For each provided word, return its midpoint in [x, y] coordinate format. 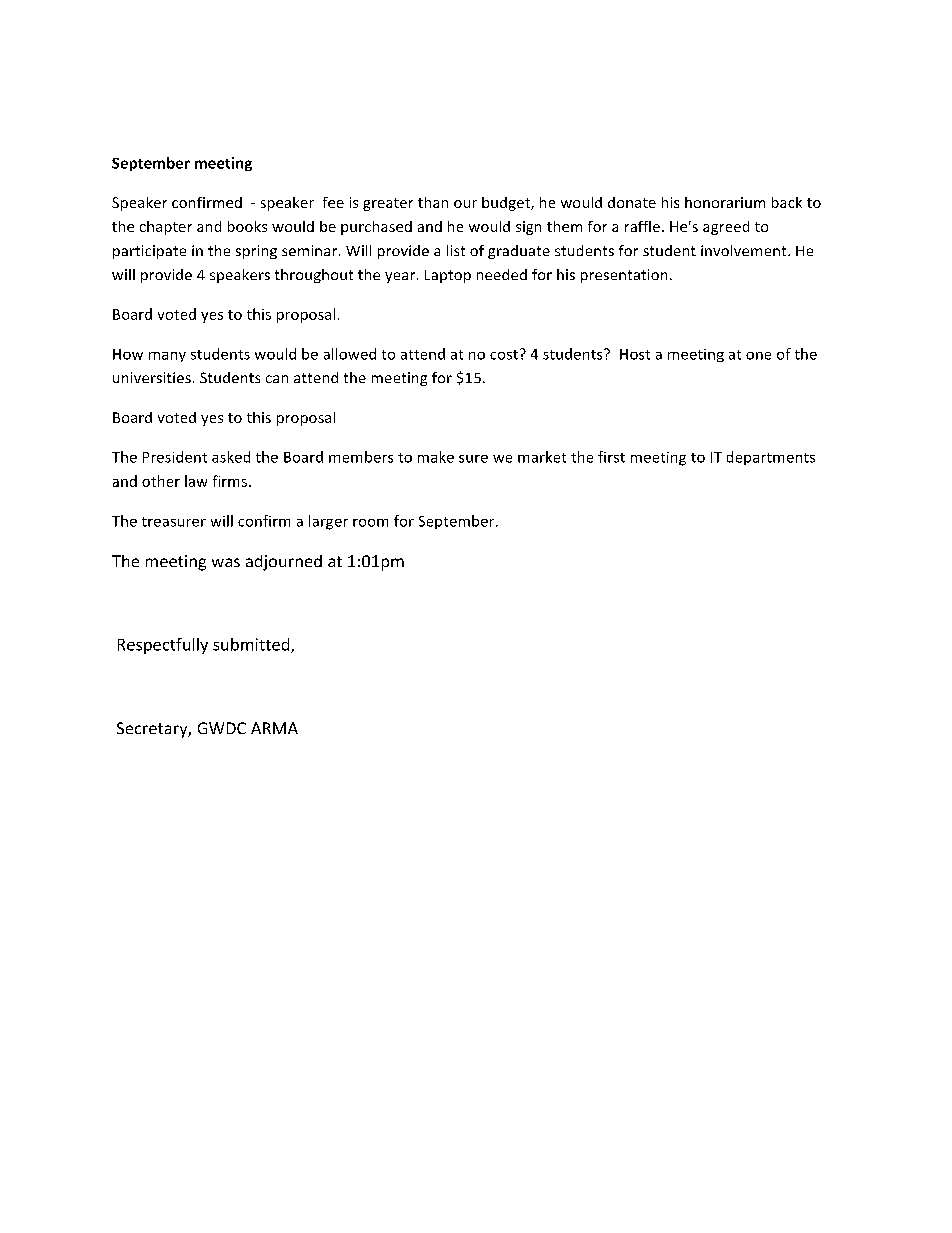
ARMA [274, 728]
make [436, 457]
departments [771, 458]
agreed [726, 228]
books [247, 226]
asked [231, 457]
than [433, 202]
